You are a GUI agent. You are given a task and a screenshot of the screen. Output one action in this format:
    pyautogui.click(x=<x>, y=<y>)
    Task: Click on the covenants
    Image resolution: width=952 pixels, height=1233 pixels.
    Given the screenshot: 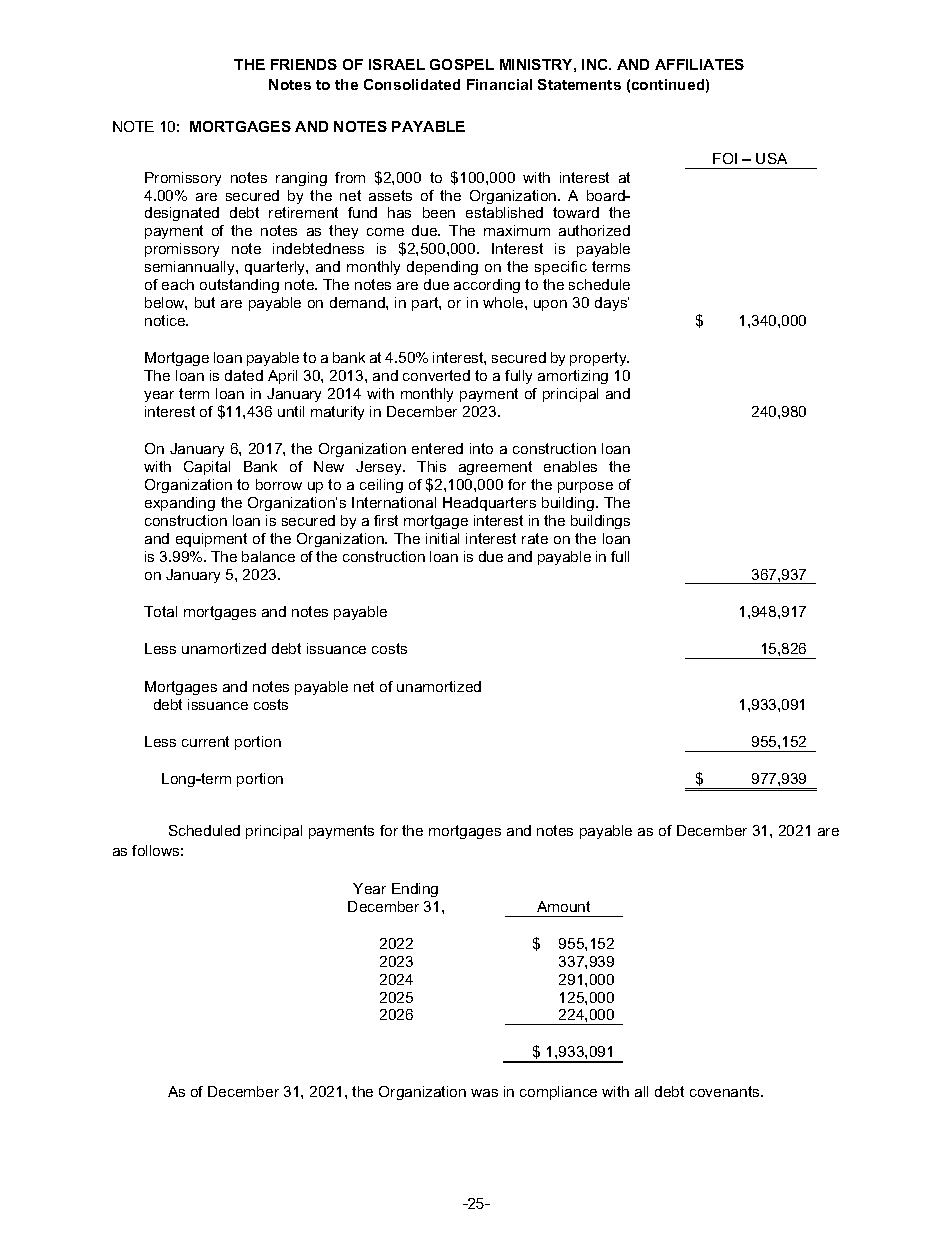 What is the action you would take?
    pyautogui.click(x=726, y=1091)
